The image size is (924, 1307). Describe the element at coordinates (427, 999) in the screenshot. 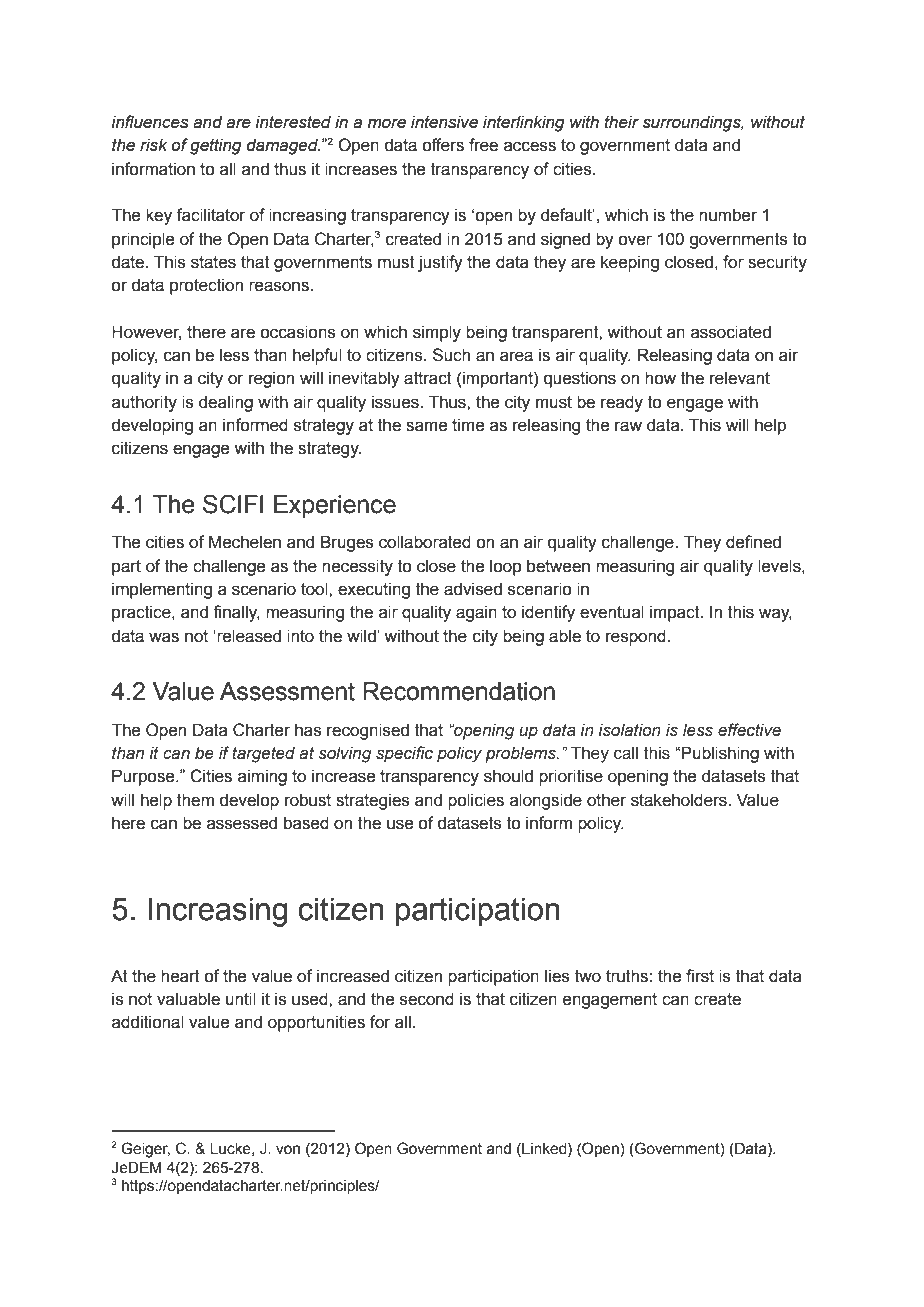

I see `second` at that location.
